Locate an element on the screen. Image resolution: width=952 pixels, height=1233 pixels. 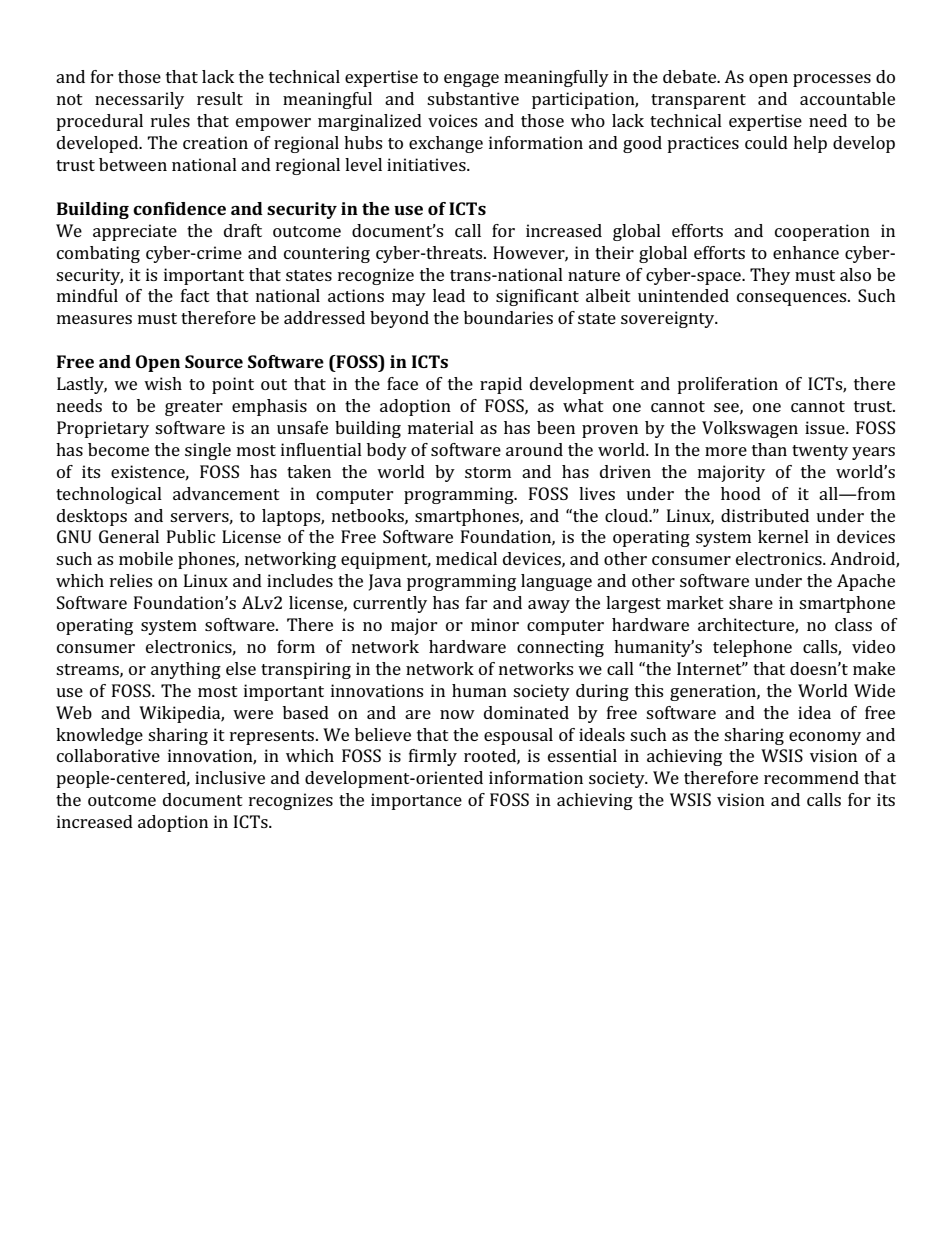
than is located at coordinates (769, 449).
